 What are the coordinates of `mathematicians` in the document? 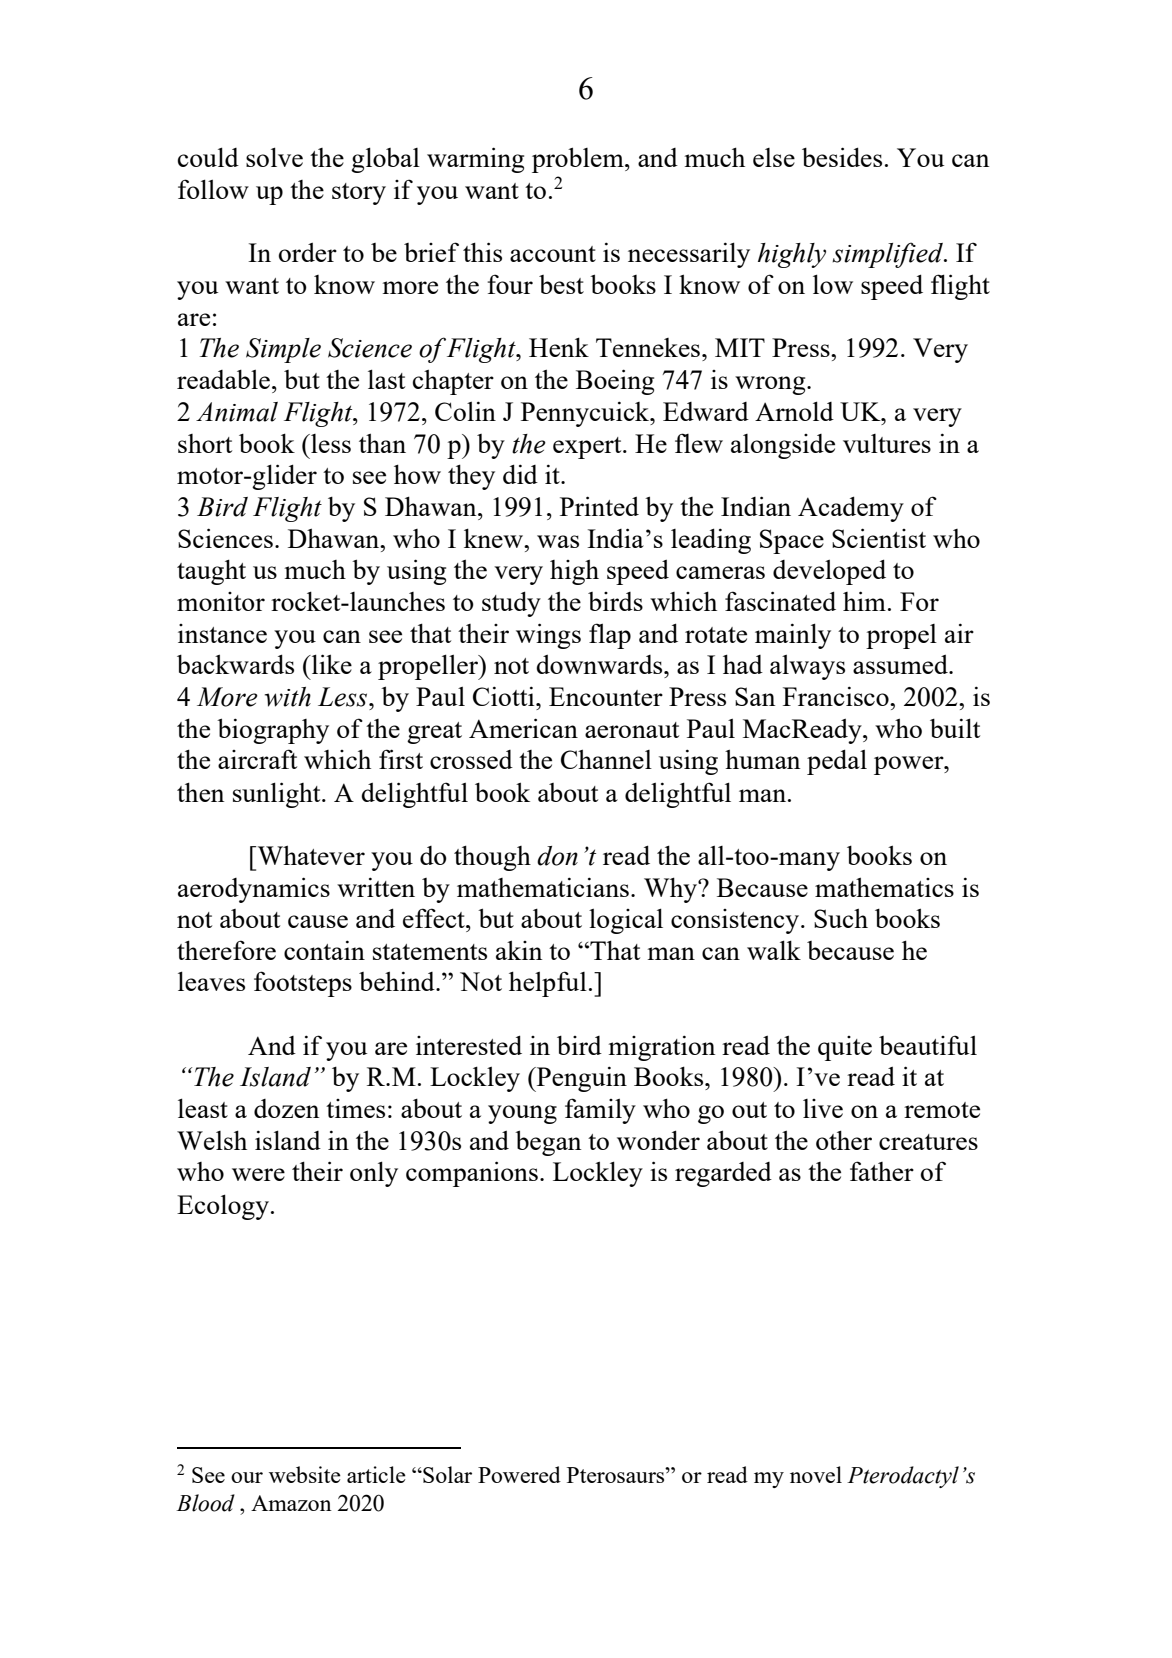 It's located at (543, 887).
